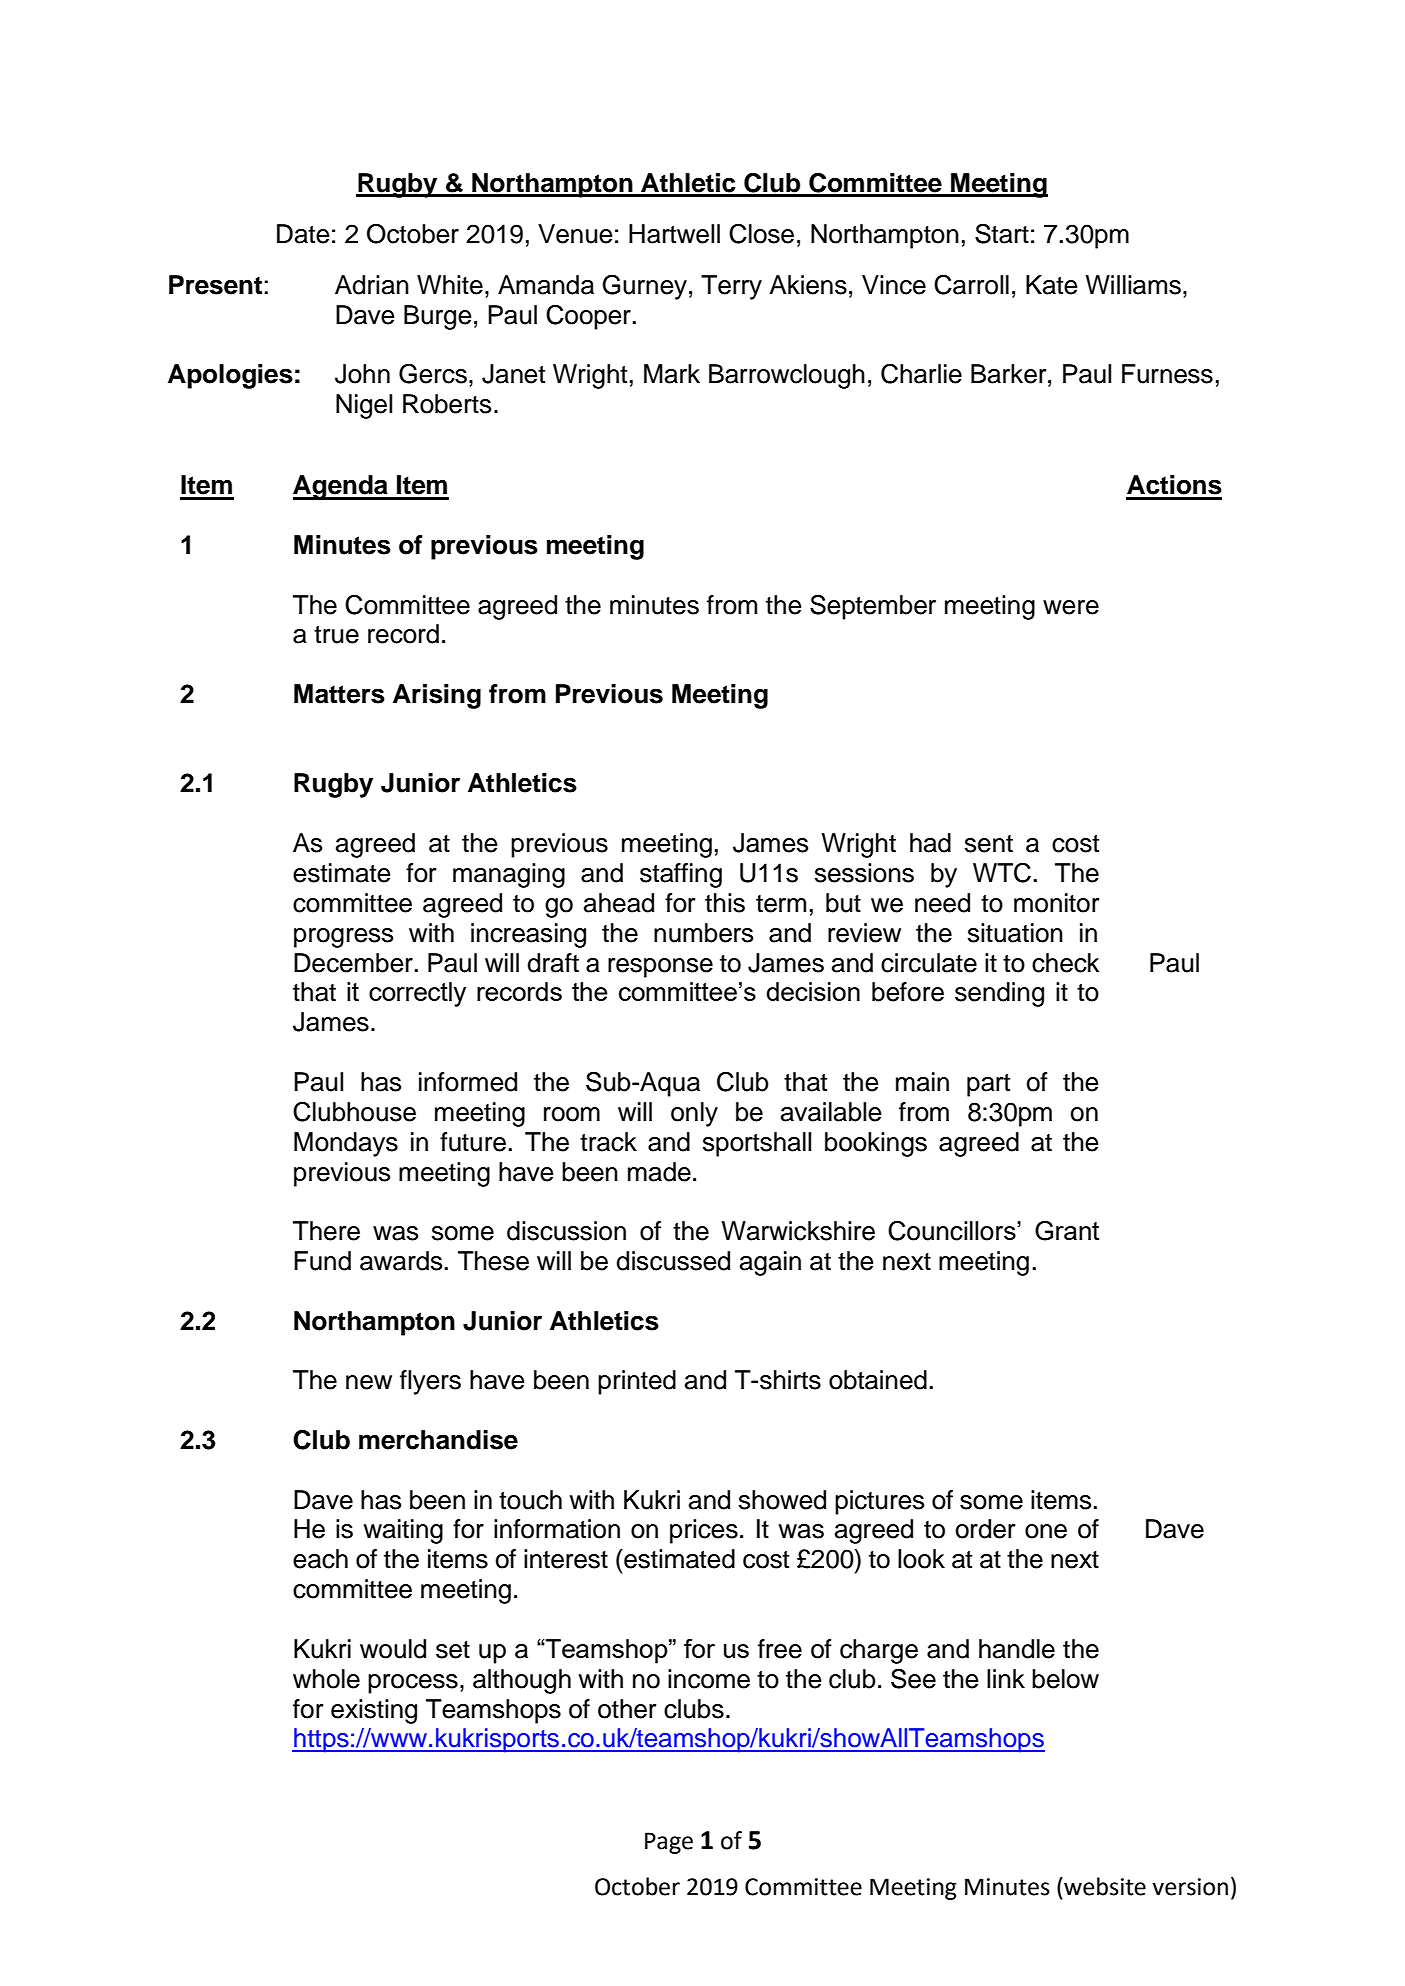 The image size is (1405, 1986). What do you see at coordinates (326, 1231) in the document?
I see `There` at bounding box center [326, 1231].
